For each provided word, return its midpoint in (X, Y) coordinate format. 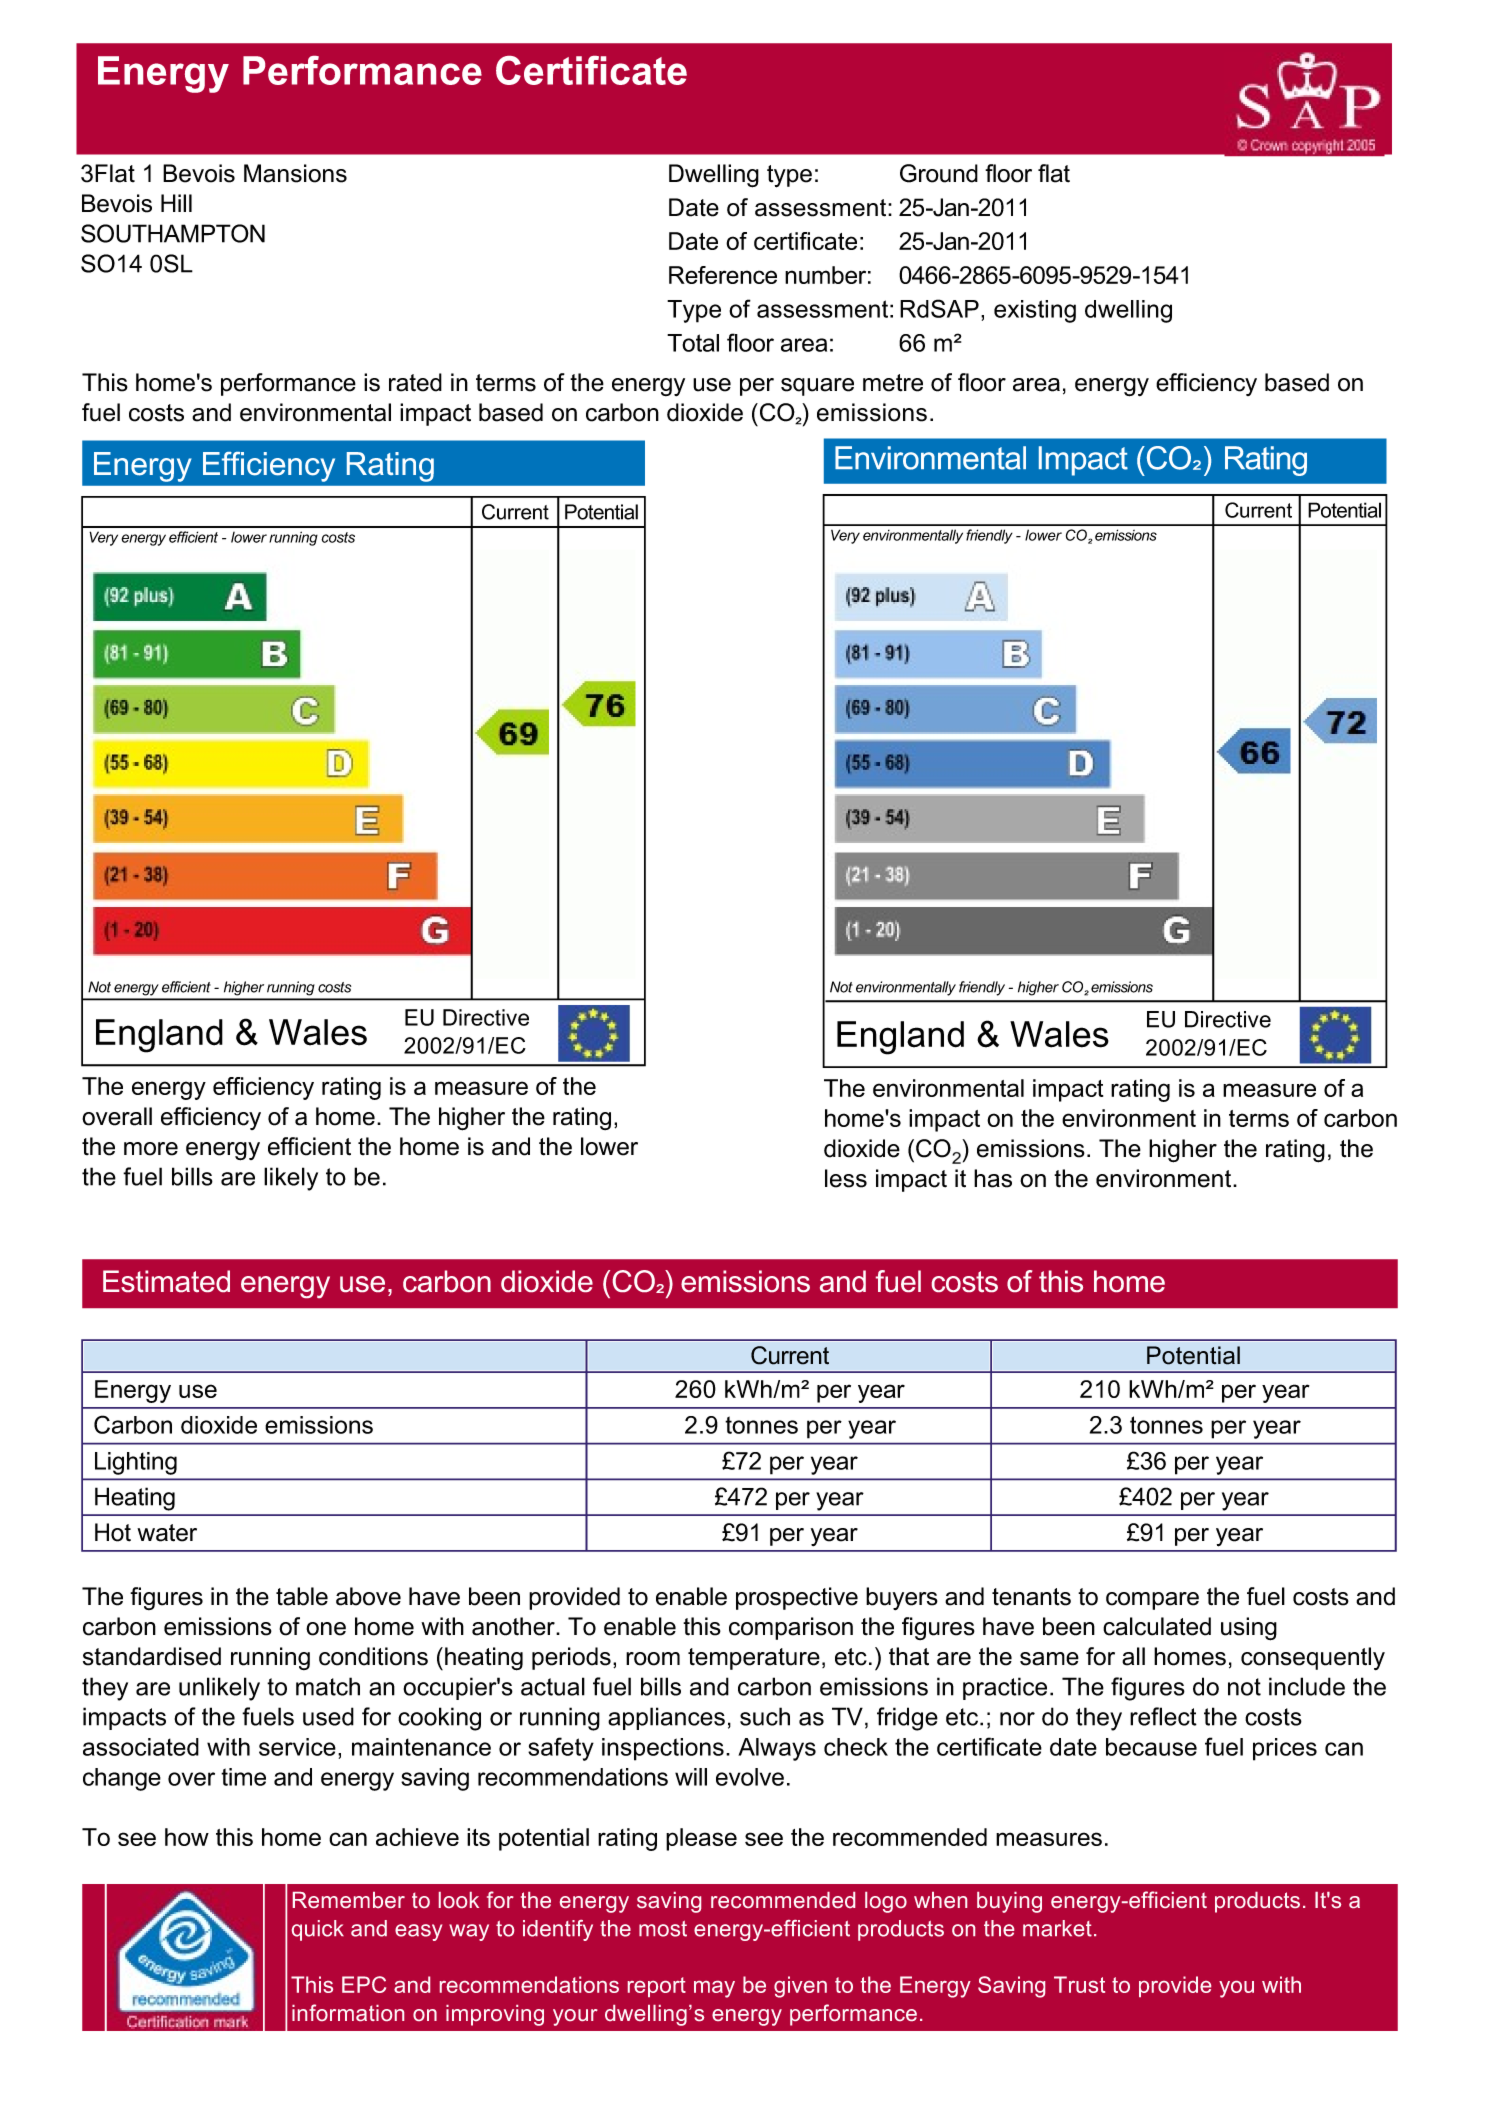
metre (893, 383)
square (817, 387)
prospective (797, 1598)
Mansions (295, 173)
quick (318, 1930)
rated (415, 382)
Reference (723, 275)
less (846, 1178)
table (302, 1596)
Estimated (166, 1281)
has (993, 1178)
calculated (1157, 1626)
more (151, 1149)
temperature (754, 1659)
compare (1152, 1601)
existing (1035, 311)
